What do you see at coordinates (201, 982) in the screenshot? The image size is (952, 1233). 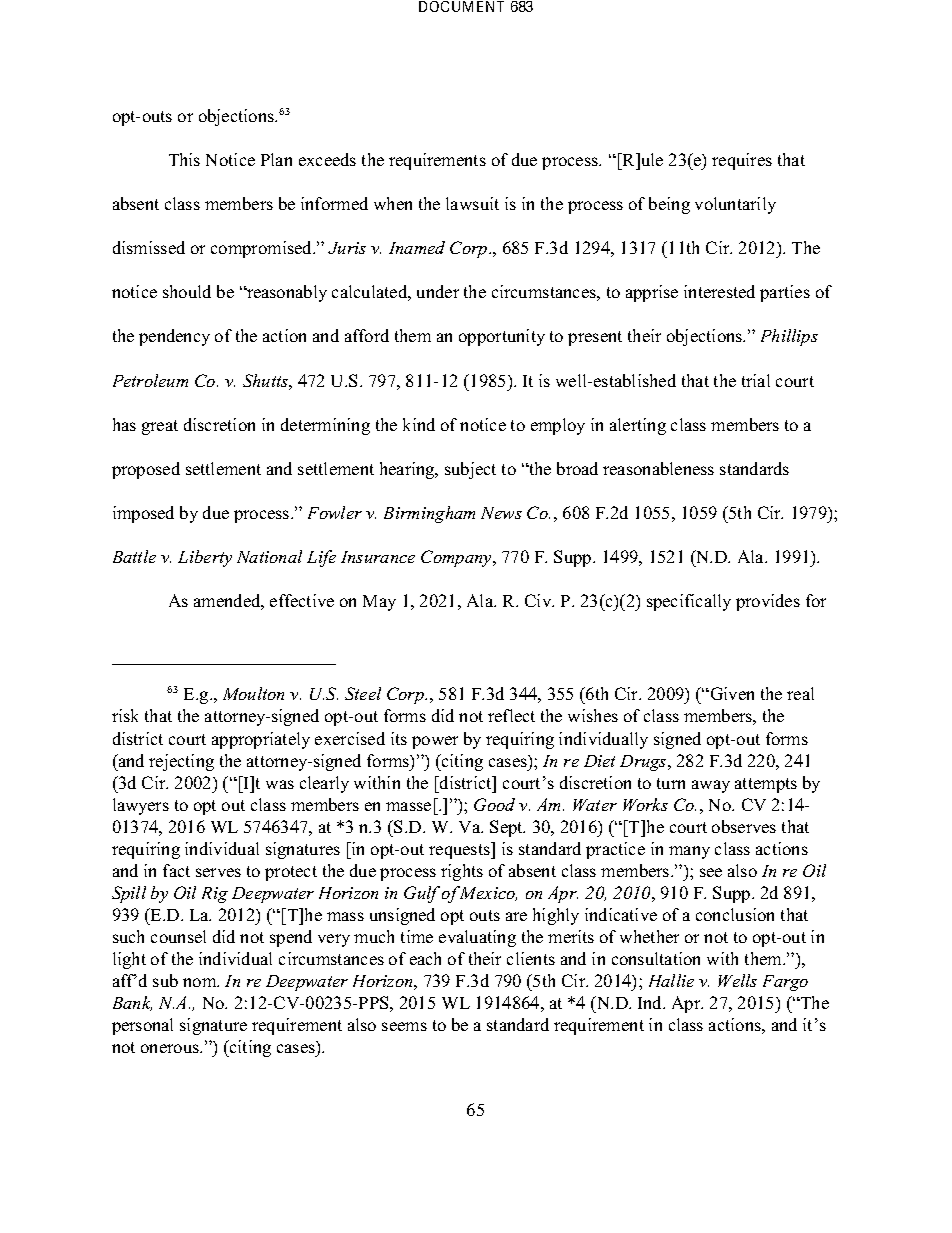 I see `nom` at bounding box center [201, 982].
